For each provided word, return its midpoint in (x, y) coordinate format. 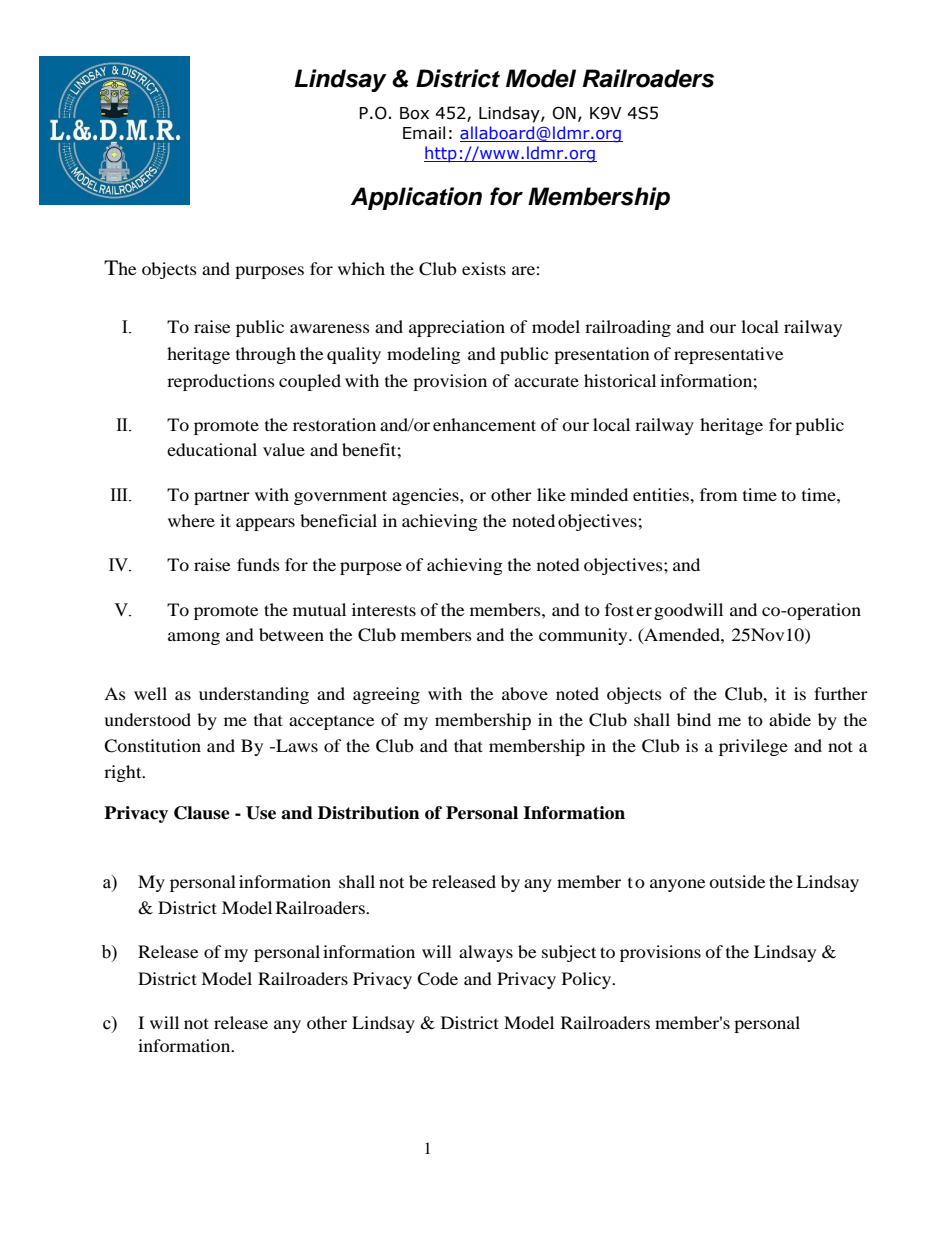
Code (437, 979)
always (486, 953)
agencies (426, 496)
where (191, 520)
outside (737, 881)
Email (424, 133)
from (718, 494)
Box (414, 113)
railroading (628, 328)
